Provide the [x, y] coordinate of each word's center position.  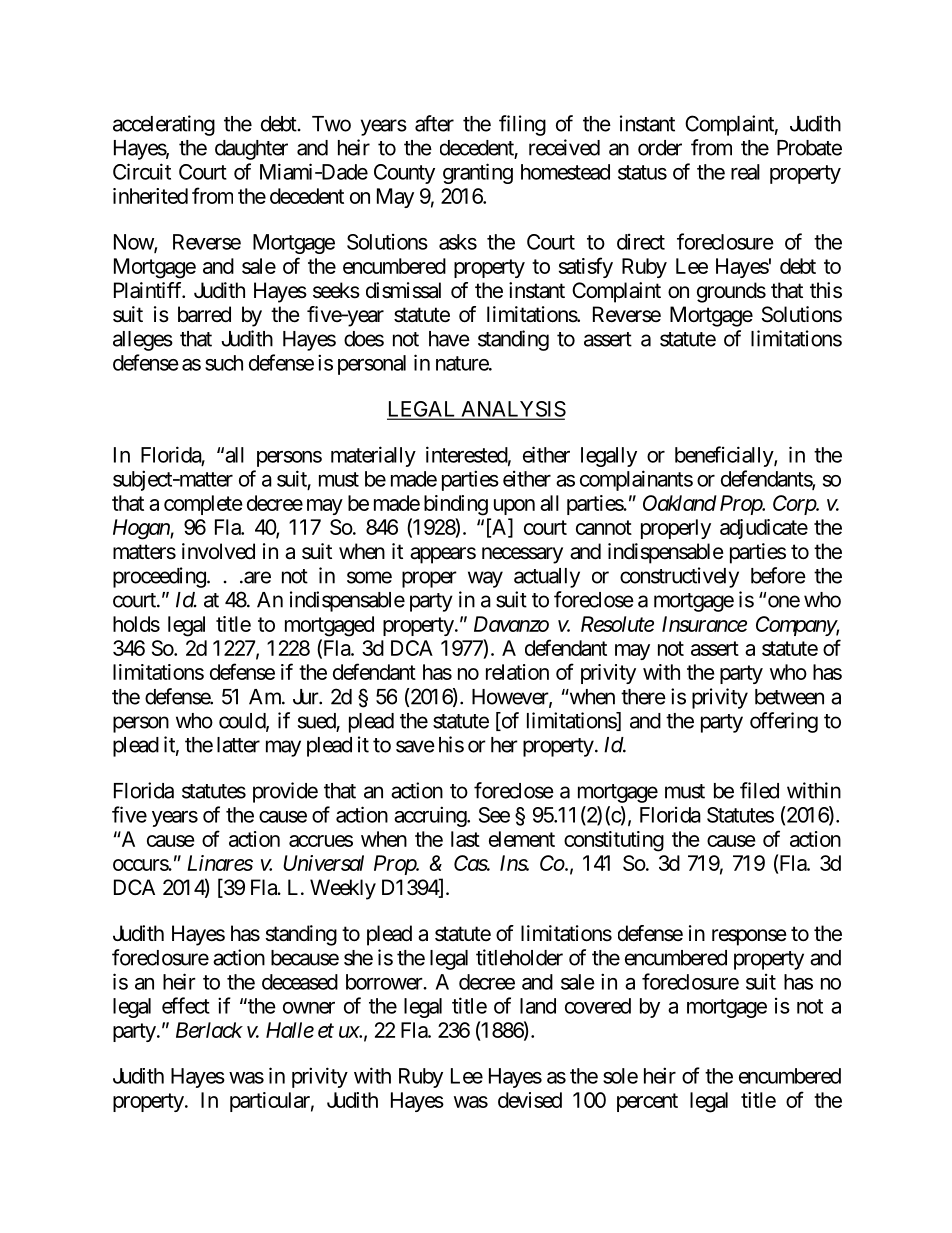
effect [186, 1005]
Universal [323, 863]
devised [530, 1100]
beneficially [725, 456]
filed [759, 790]
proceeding [159, 577]
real [745, 172]
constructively [679, 577]
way [485, 579]
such [224, 363]
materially [373, 456]
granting [478, 173]
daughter [251, 150]
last [465, 839]
